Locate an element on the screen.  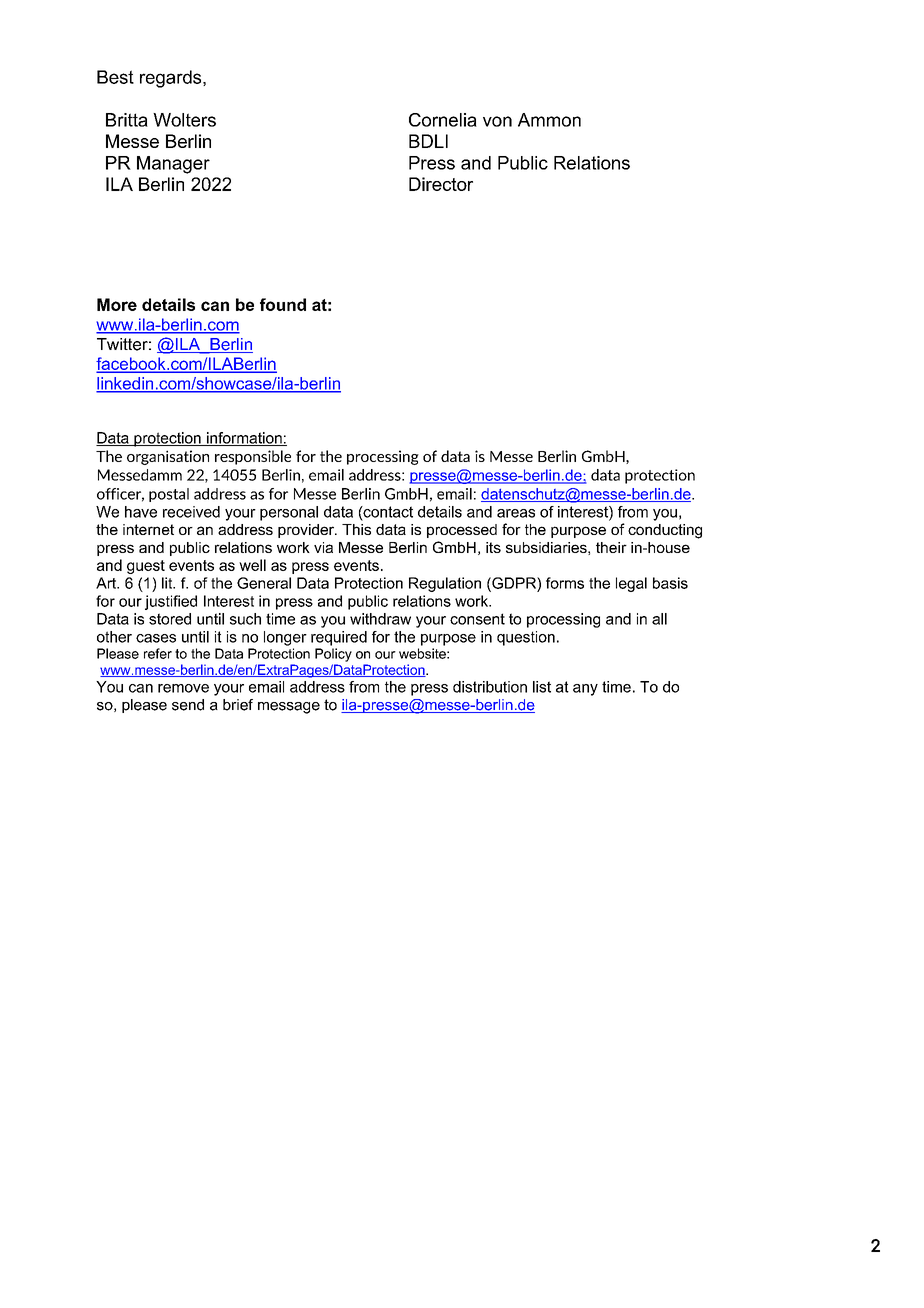
responsible is located at coordinates (253, 457).
